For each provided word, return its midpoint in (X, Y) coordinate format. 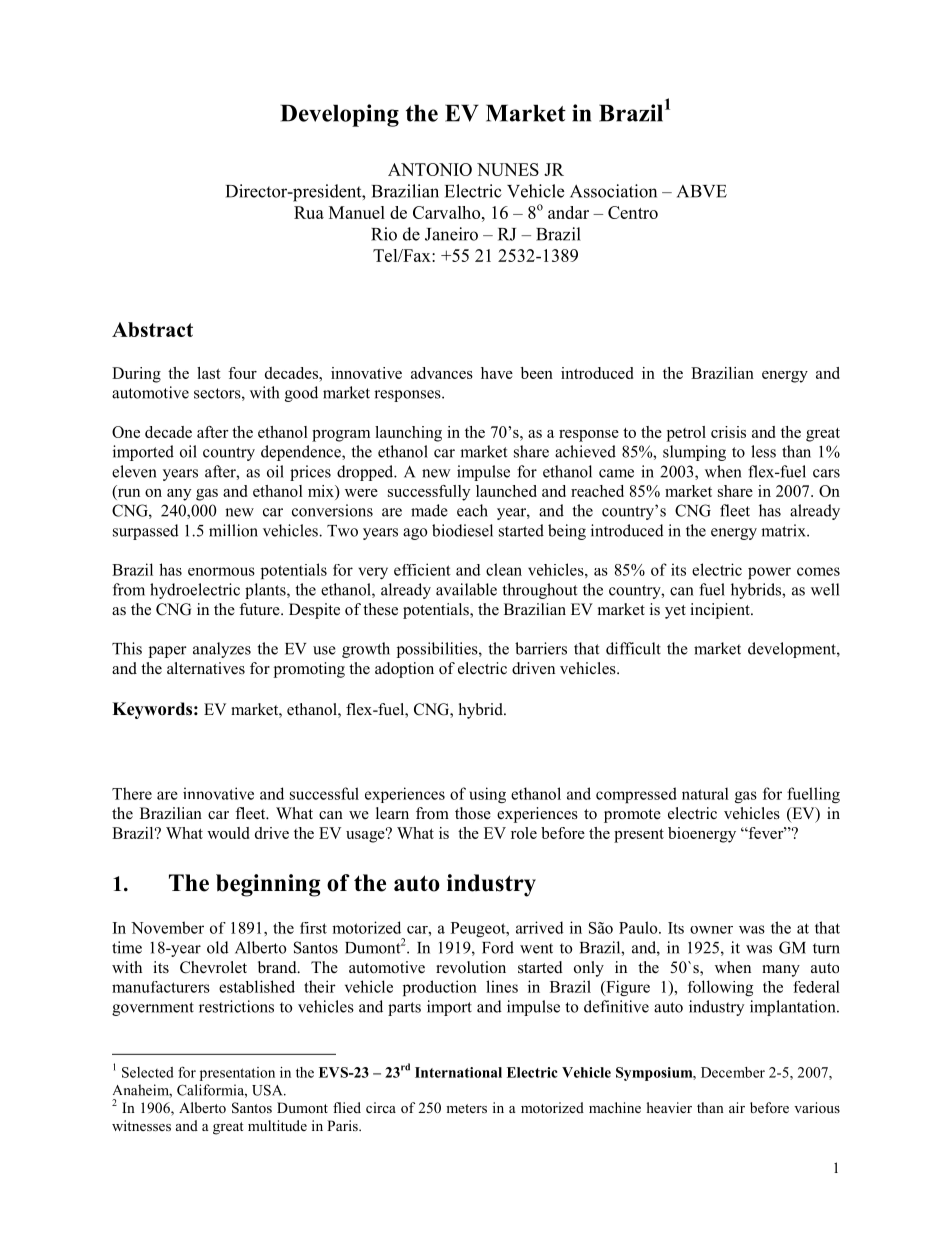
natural (705, 793)
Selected (148, 1072)
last (209, 373)
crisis (728, 432)
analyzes (222, 650)
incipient (721, 611)
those (473, 813)
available (466, 589)
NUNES (508, 169)
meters (466, 1108)
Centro (633, 212)
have (497, 373)
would (228, 833)
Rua (309, 212)
